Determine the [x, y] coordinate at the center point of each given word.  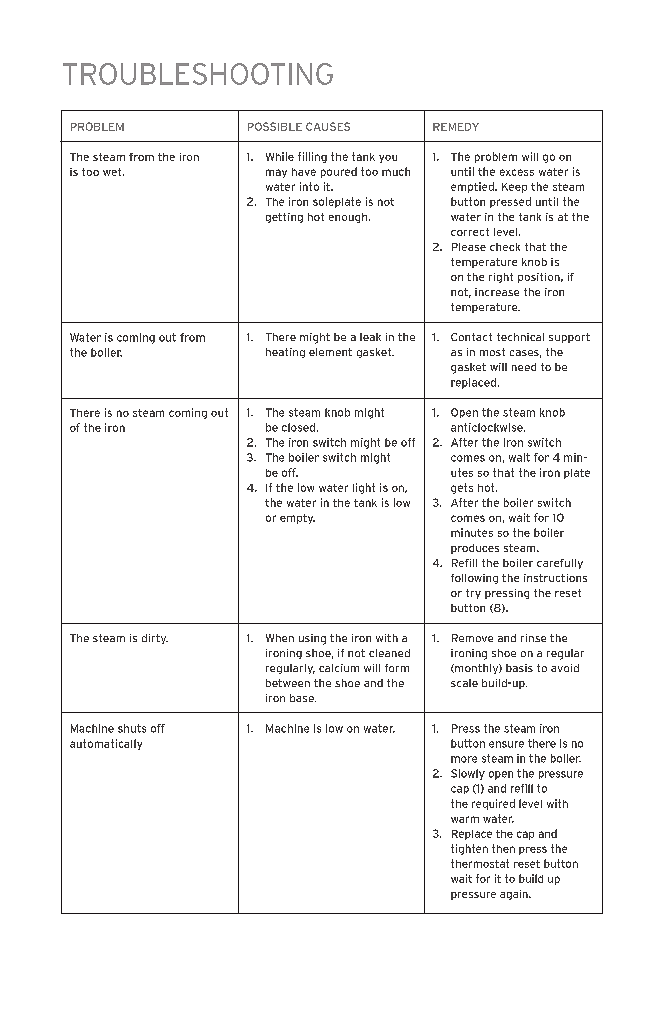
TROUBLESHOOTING [198, 74]
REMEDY [456, 127]
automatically [106, 744]
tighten [469, 849]
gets [462, 488]
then [503, 848]
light [364, 488]
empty [297, 519]
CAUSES [328, 126]
